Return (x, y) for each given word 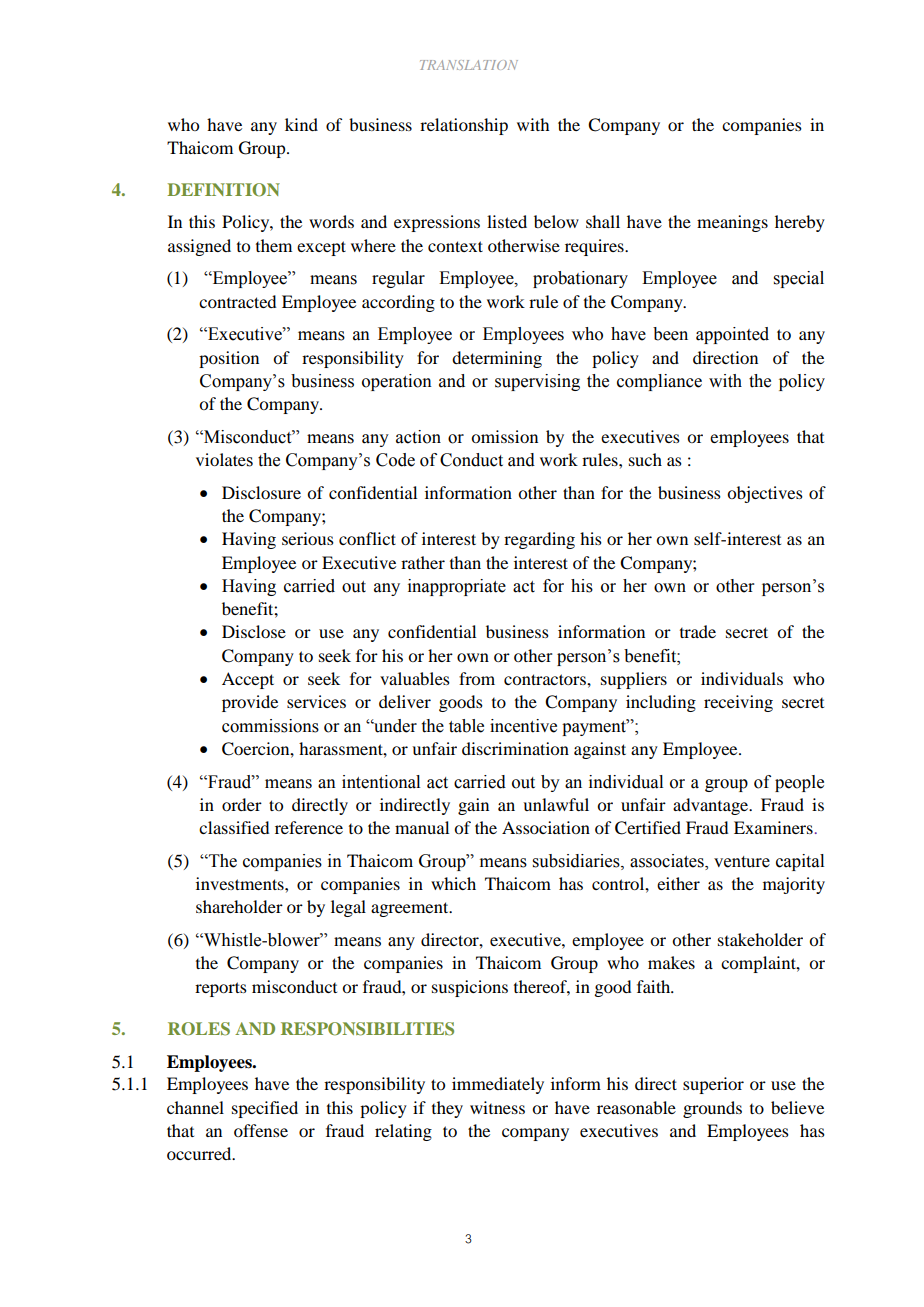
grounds (712, 1109)
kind (301, 124)
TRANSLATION (469, 65)
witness (497, 1107)
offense (261, 1130)
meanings (732, 223)
